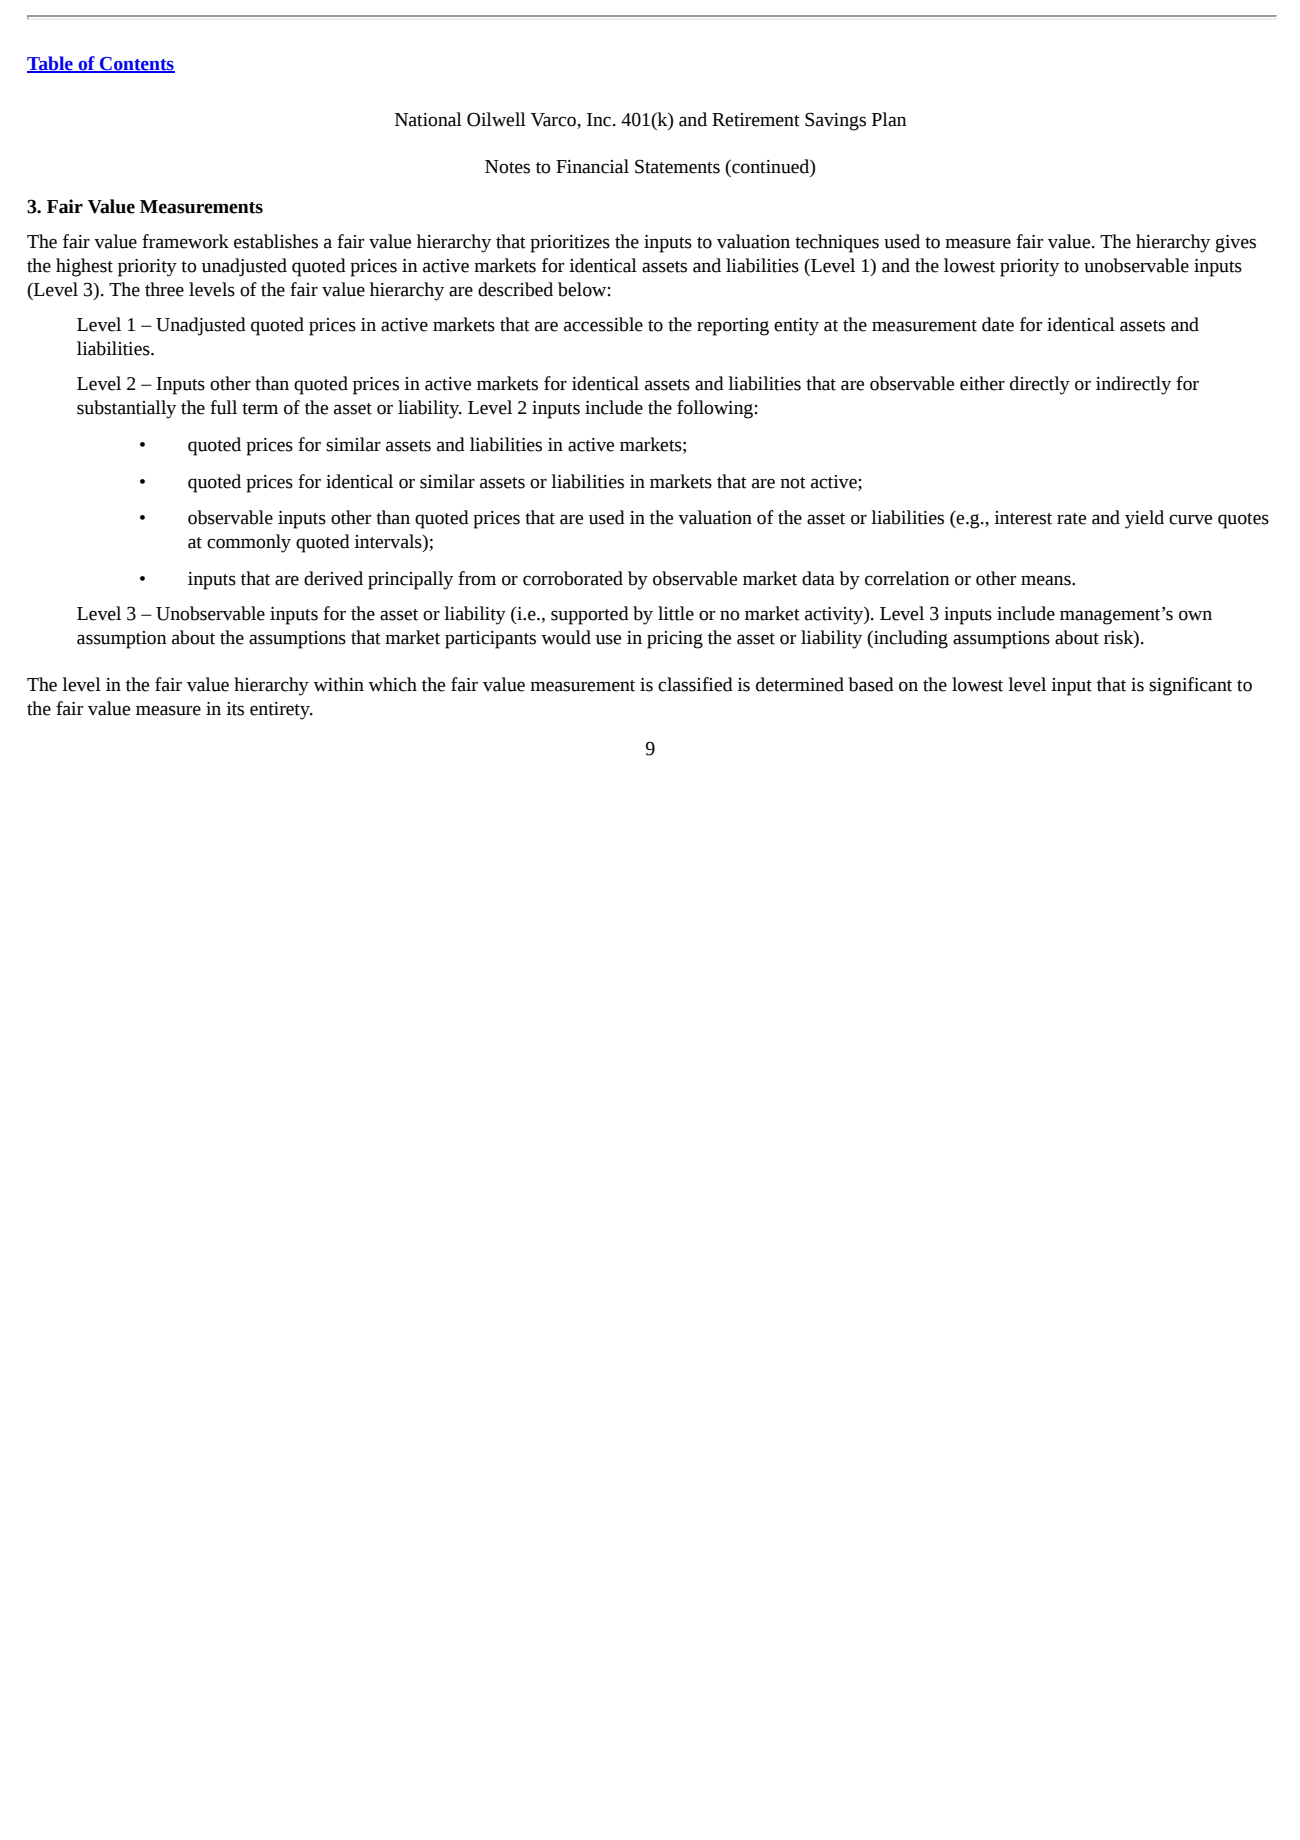 Image resolution: width=1300 pixels, height=1840 pixels. What do you see at coordinates (998, 324) in the image?
I see `date` at bounding box center [998, 324].
